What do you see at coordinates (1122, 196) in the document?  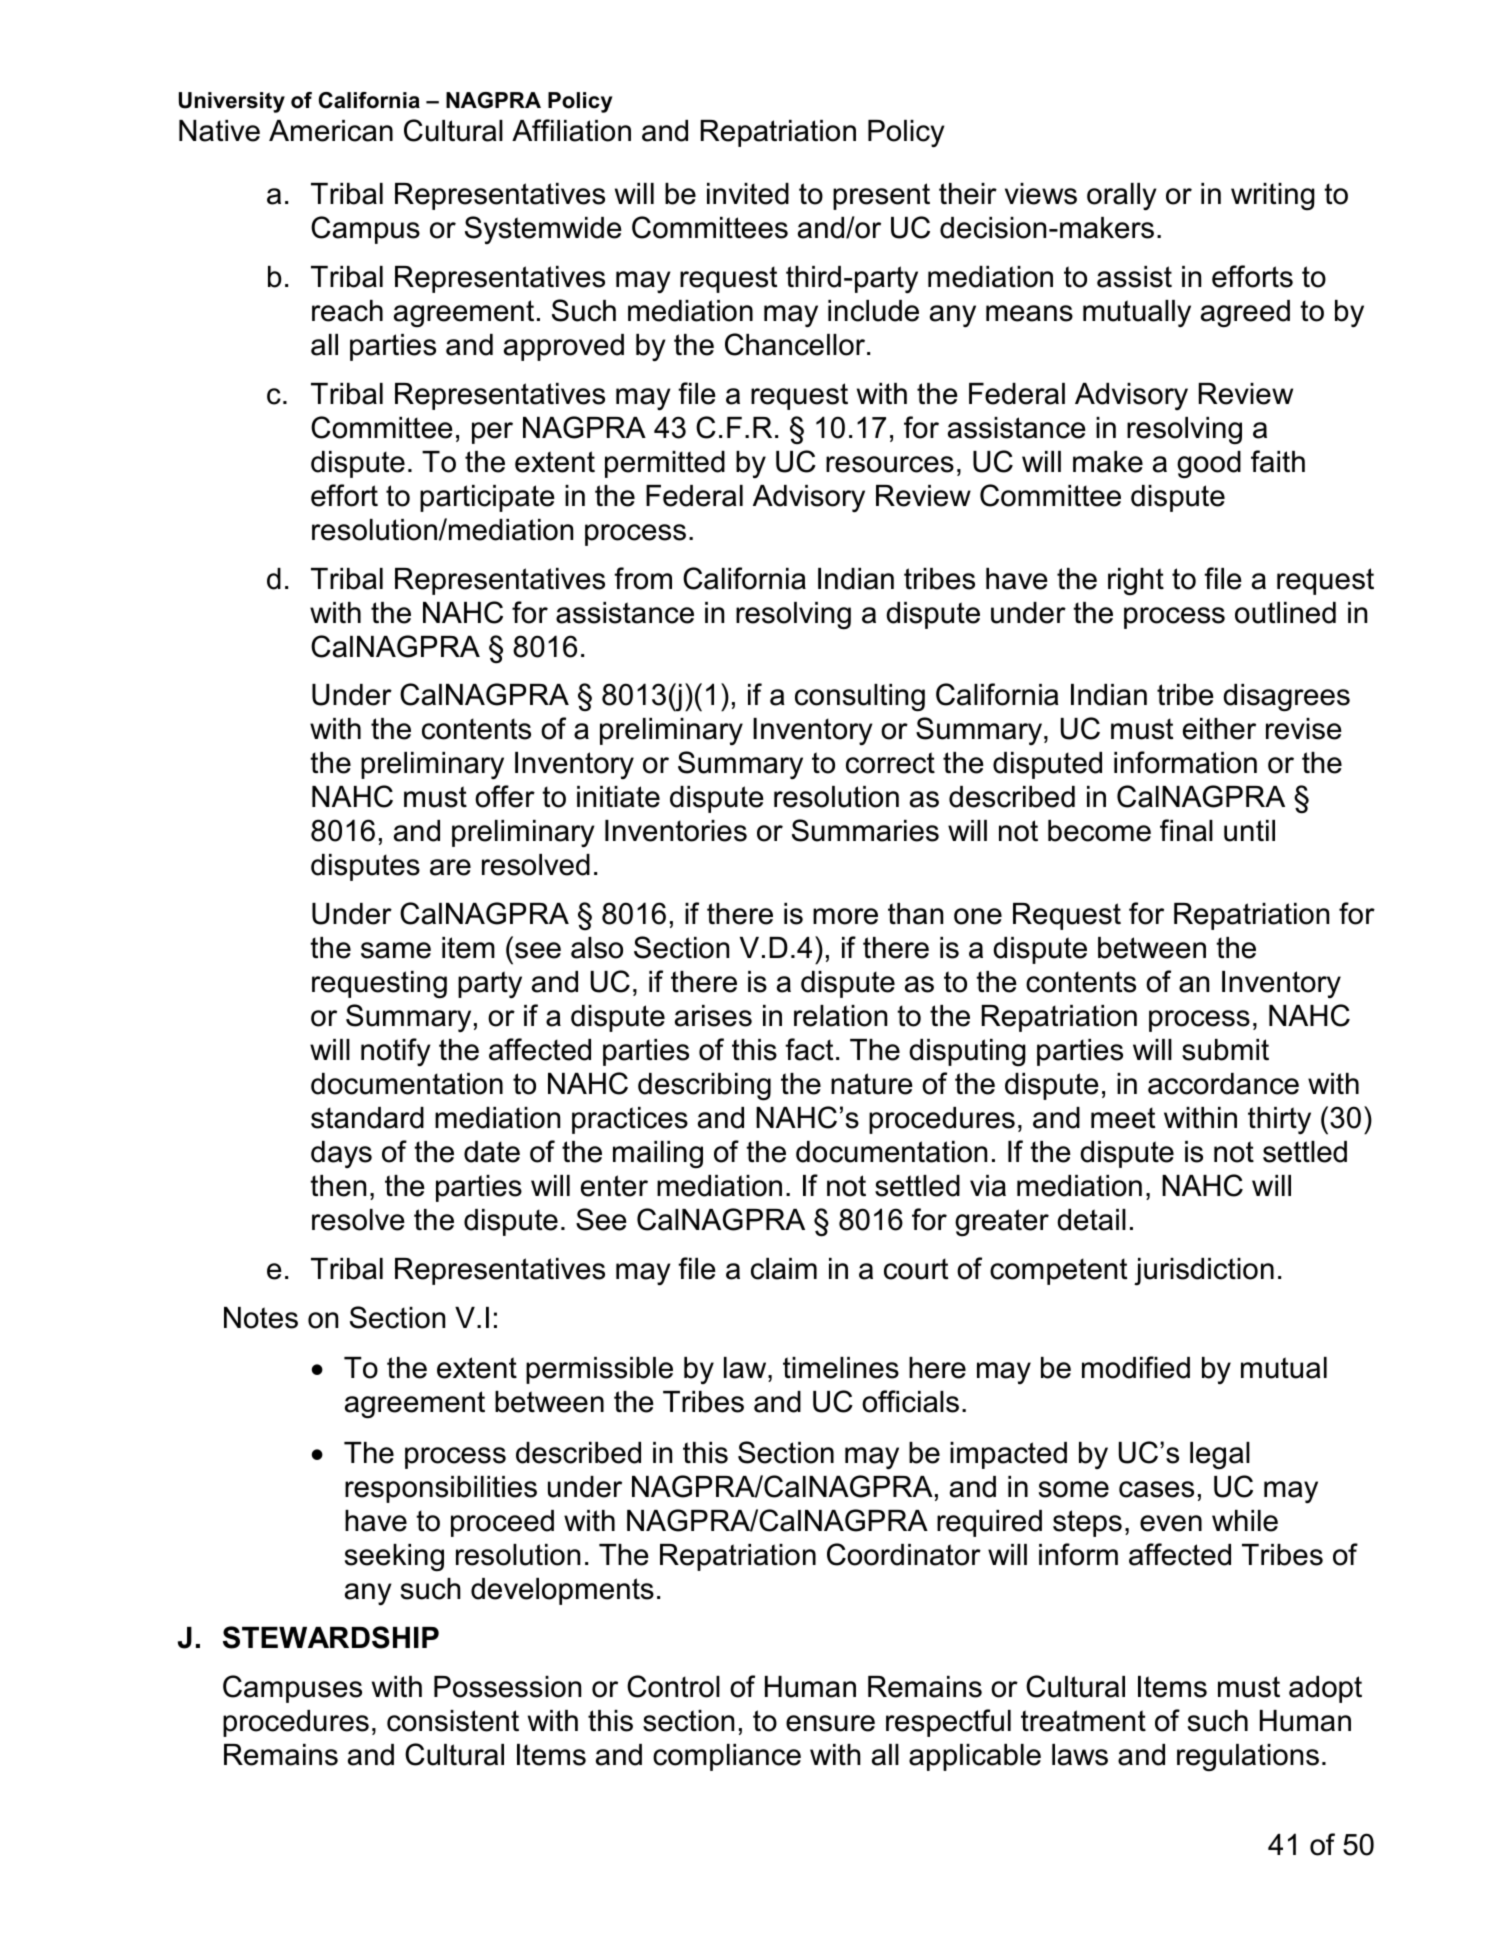 I see `orally` at bounding box center [1122, 196].
